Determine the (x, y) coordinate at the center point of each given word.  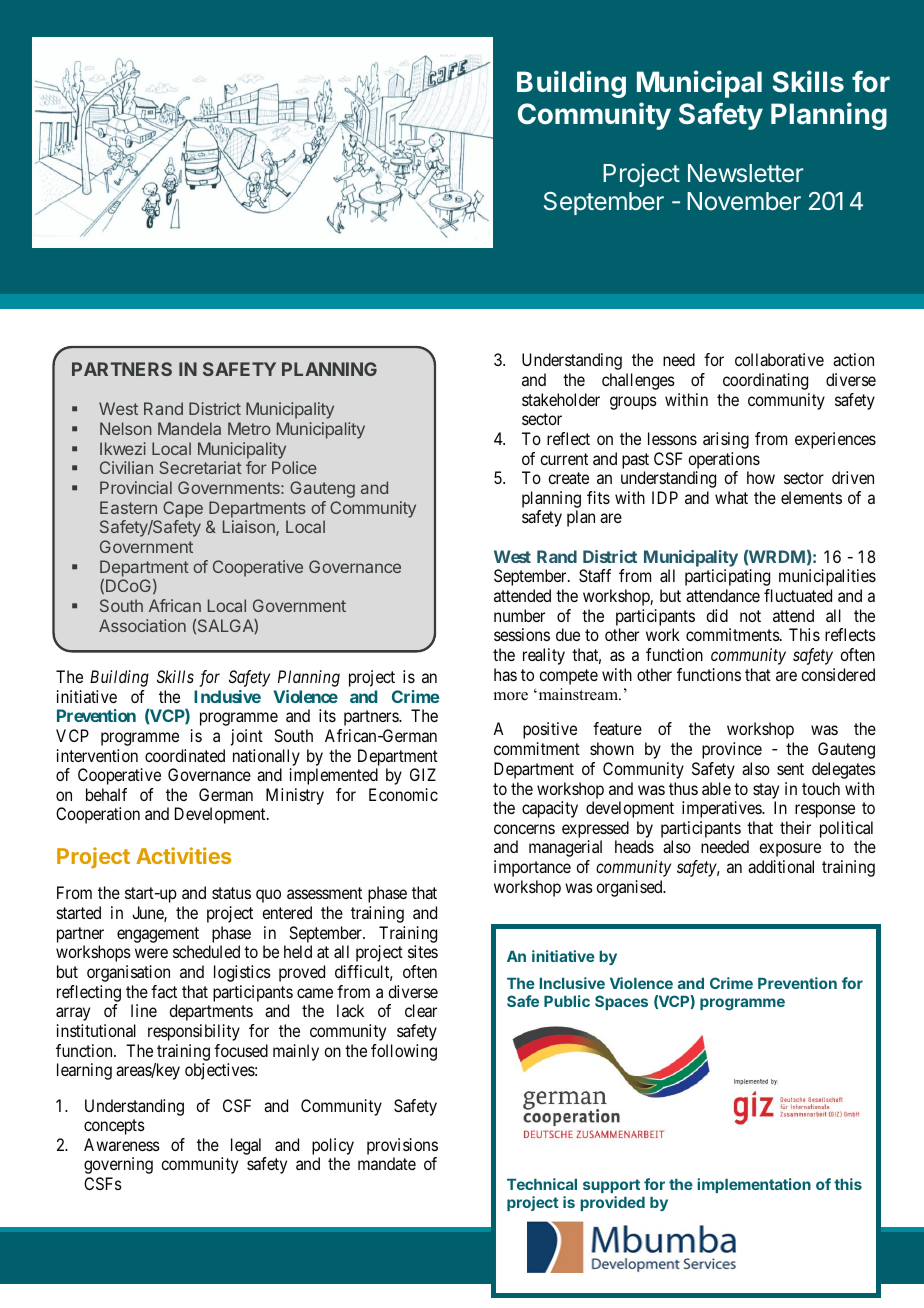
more (511, 696)
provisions (402, 1146)
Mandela (189, 428)
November (744, 201)
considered (838, 674)
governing (118, 1165)
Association (142, 625)
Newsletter (746, 173)
